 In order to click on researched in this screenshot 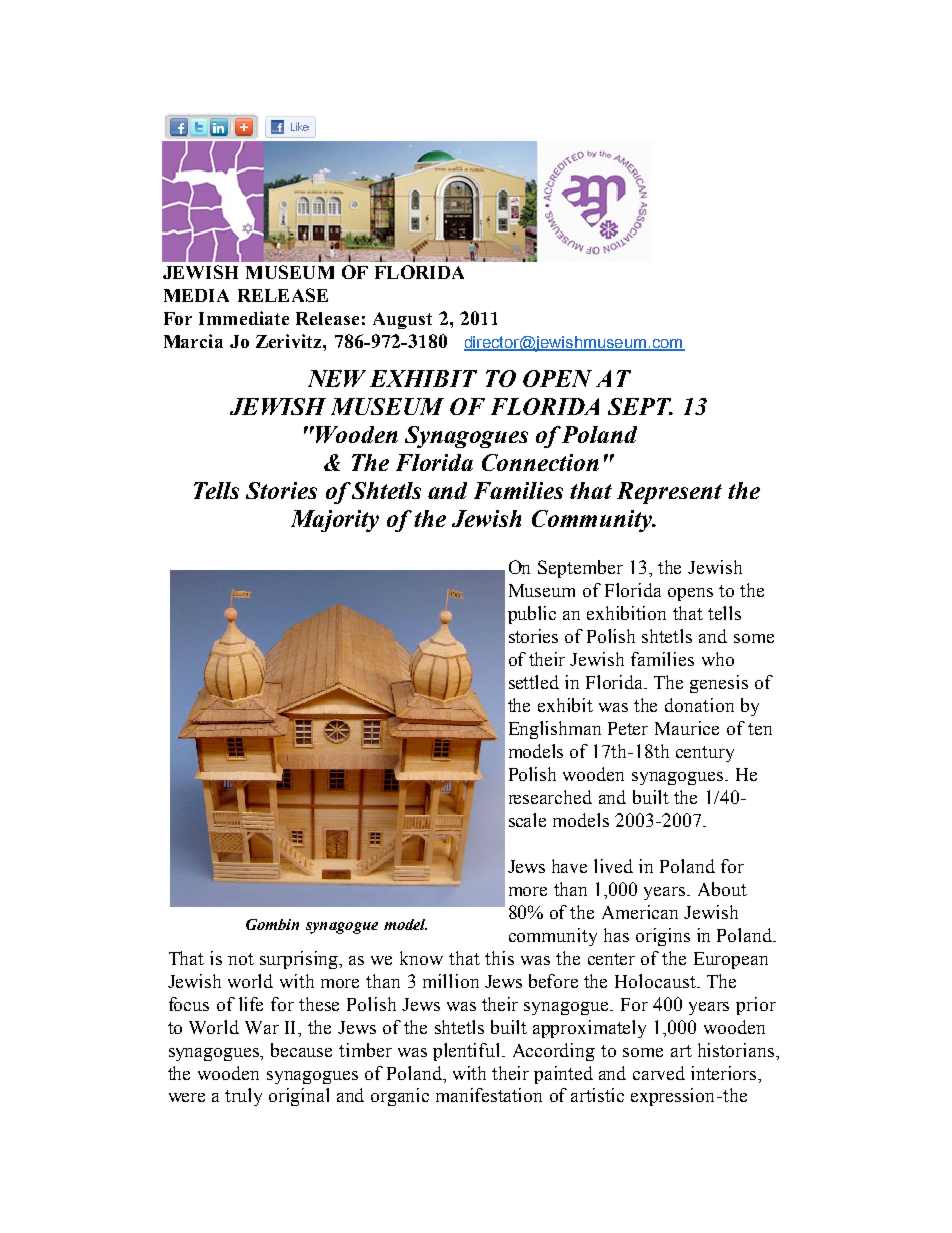, I will do `click(550, 797)`.
